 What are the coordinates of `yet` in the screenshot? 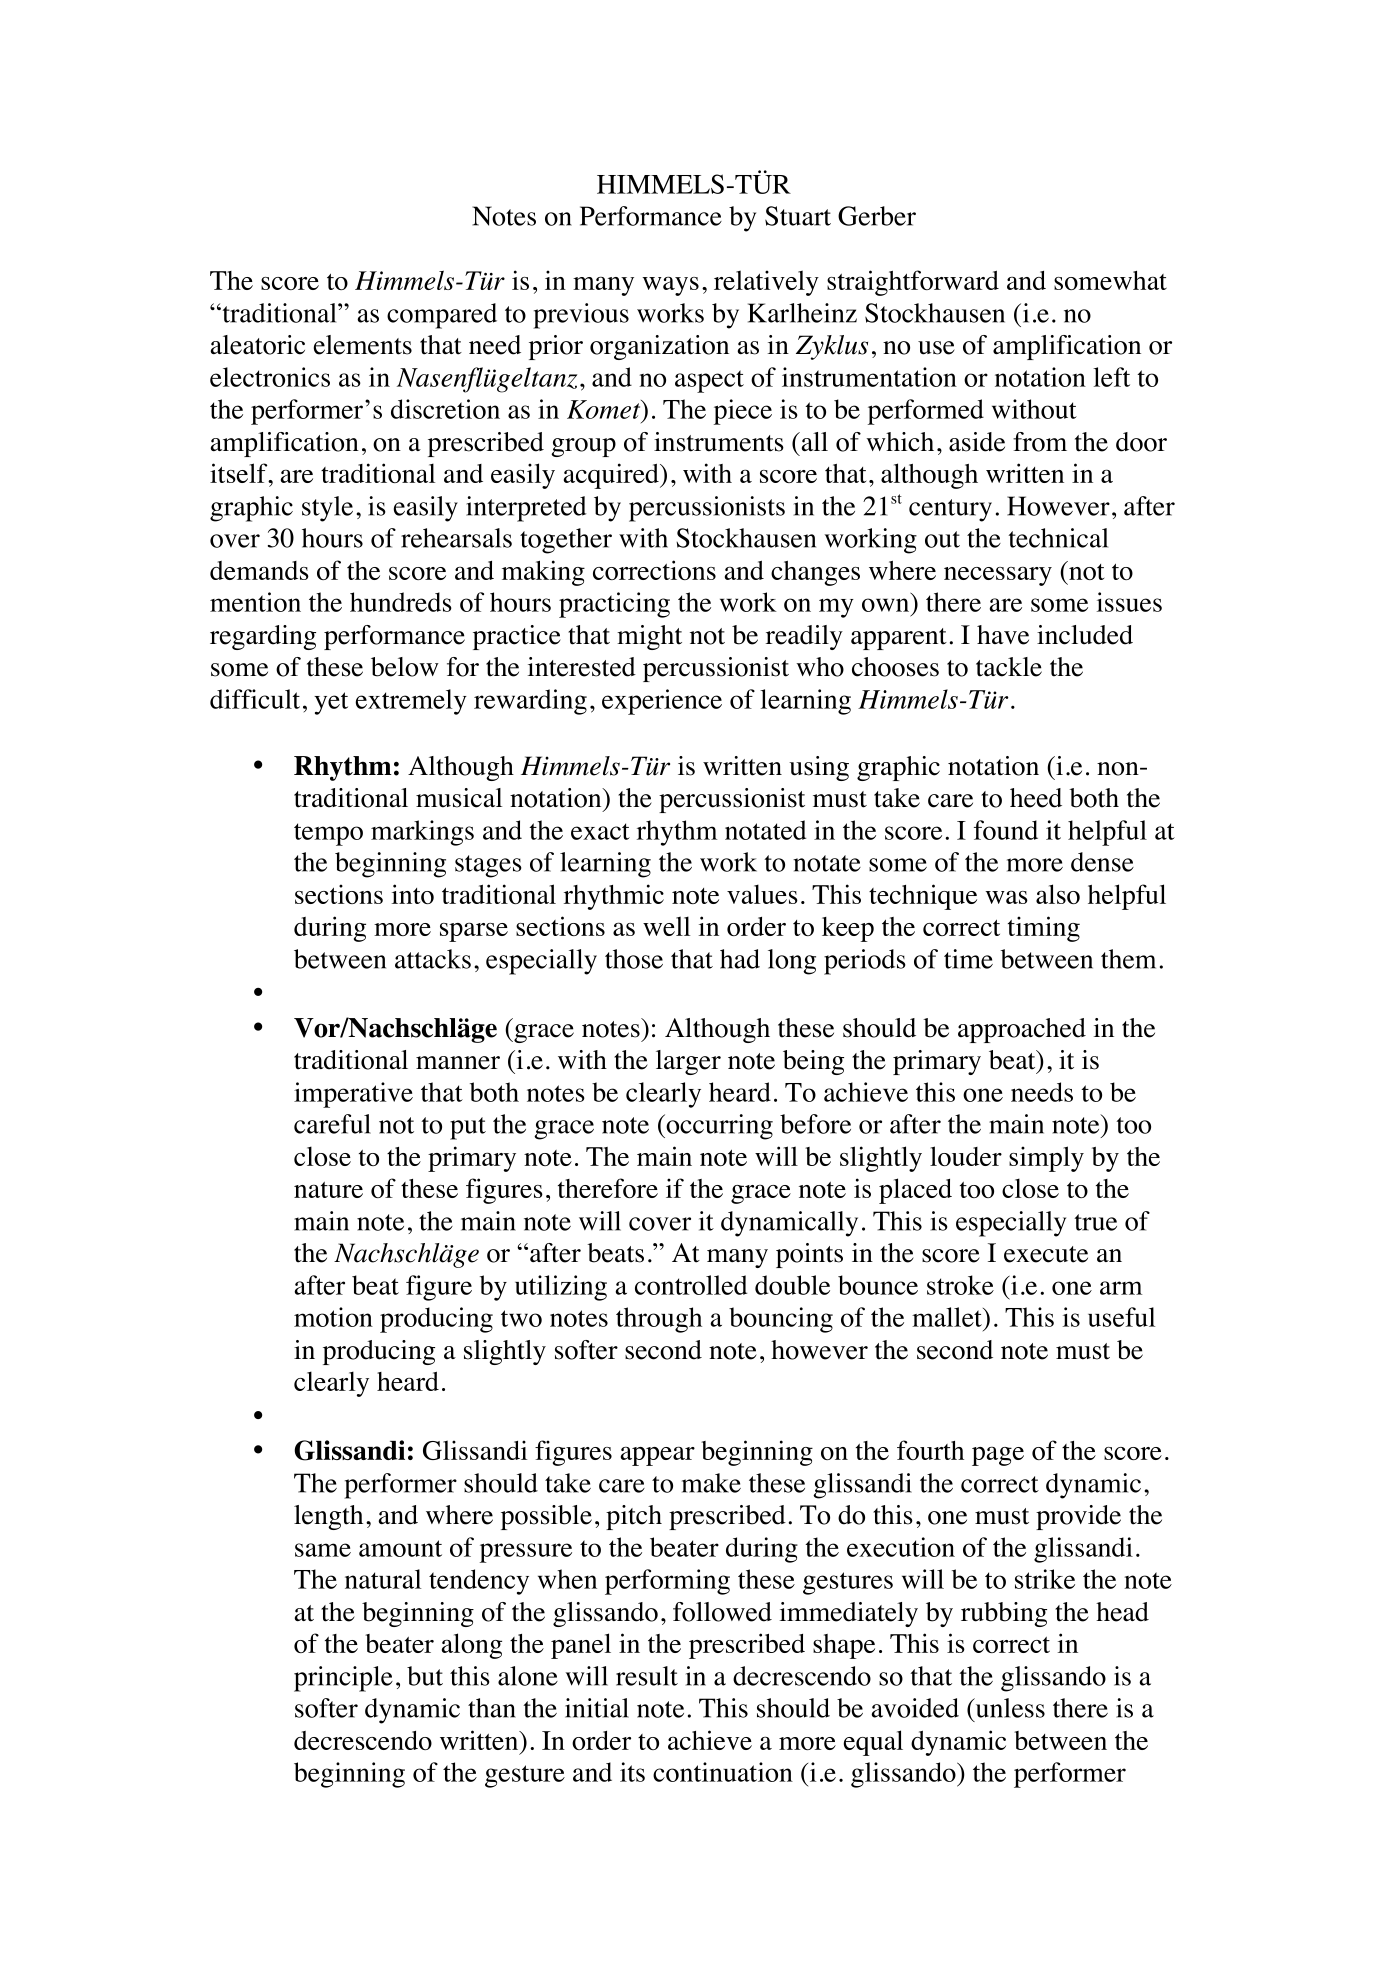 It's located at (331, 703).
